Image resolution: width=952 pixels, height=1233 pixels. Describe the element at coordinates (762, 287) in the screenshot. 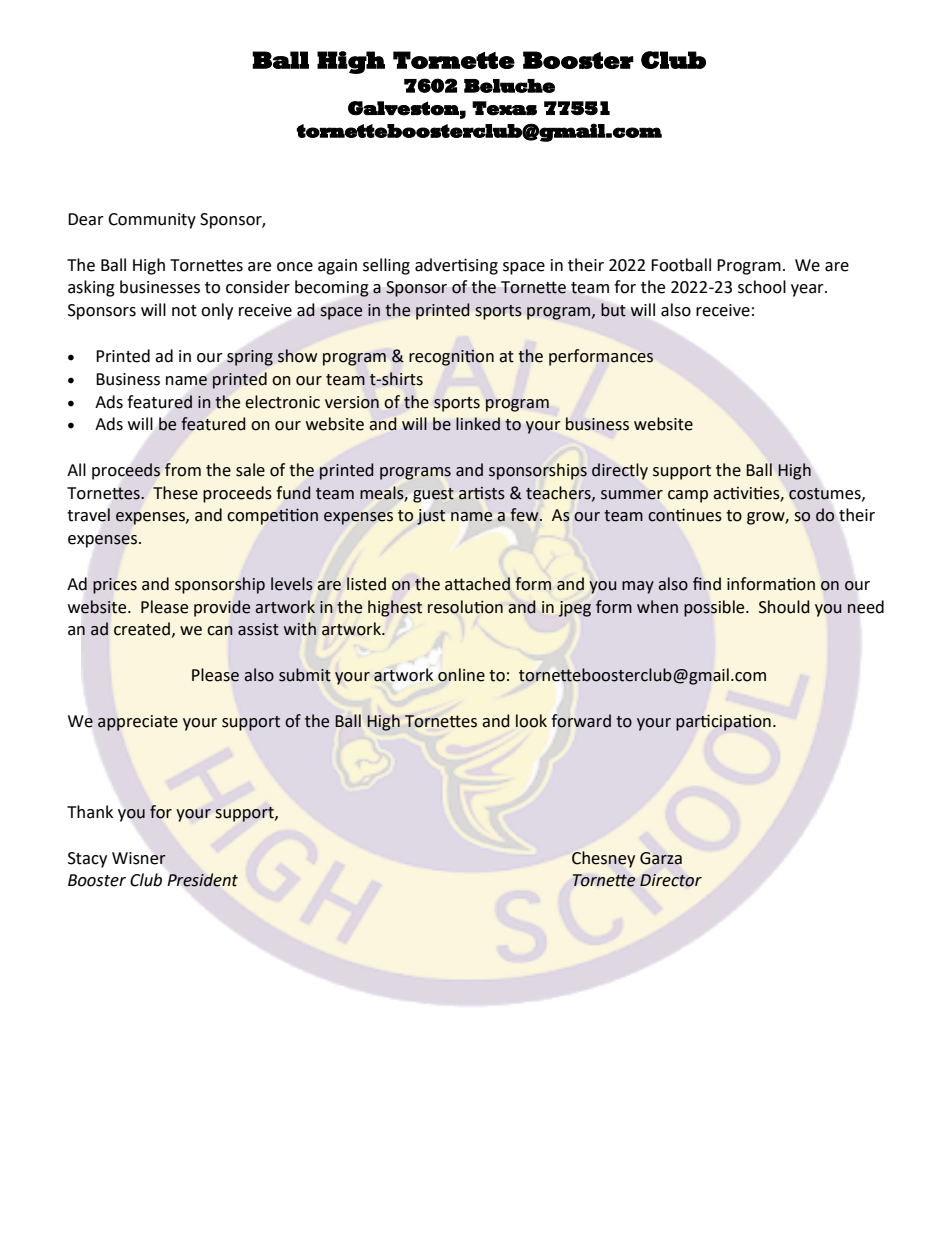

I see `school` at that location.
